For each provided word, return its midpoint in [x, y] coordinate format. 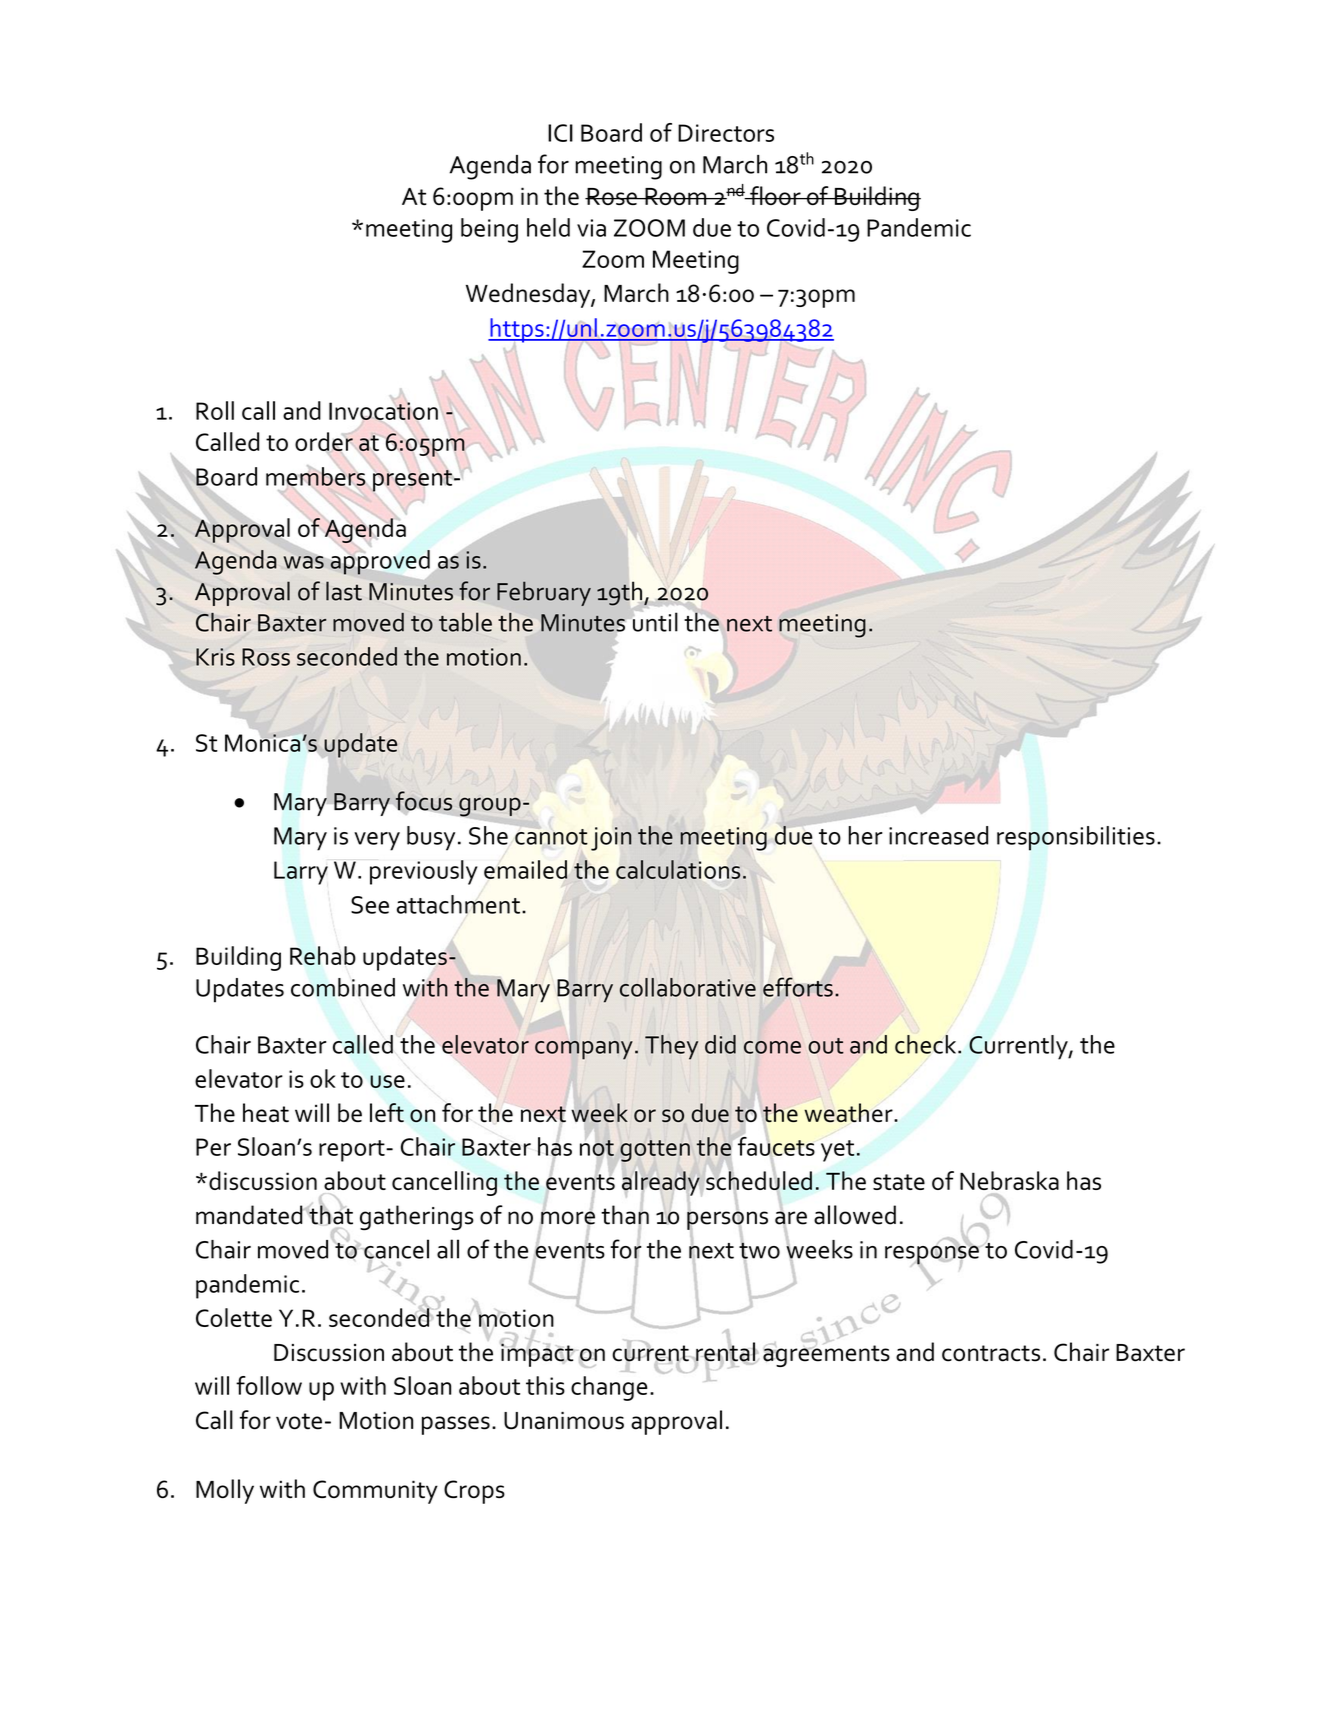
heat [266, 1112]
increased [938, 835]
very [377, 841]
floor [775, 195]
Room [676, 196]
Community [375, 1492]
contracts [991, 1353]
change [609, 1388]
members [316, 476]
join [611, 839]
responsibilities [1076, 838]
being [489, 230]
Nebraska [1009, 1180]
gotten [655, 1151]
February [544, 593]
